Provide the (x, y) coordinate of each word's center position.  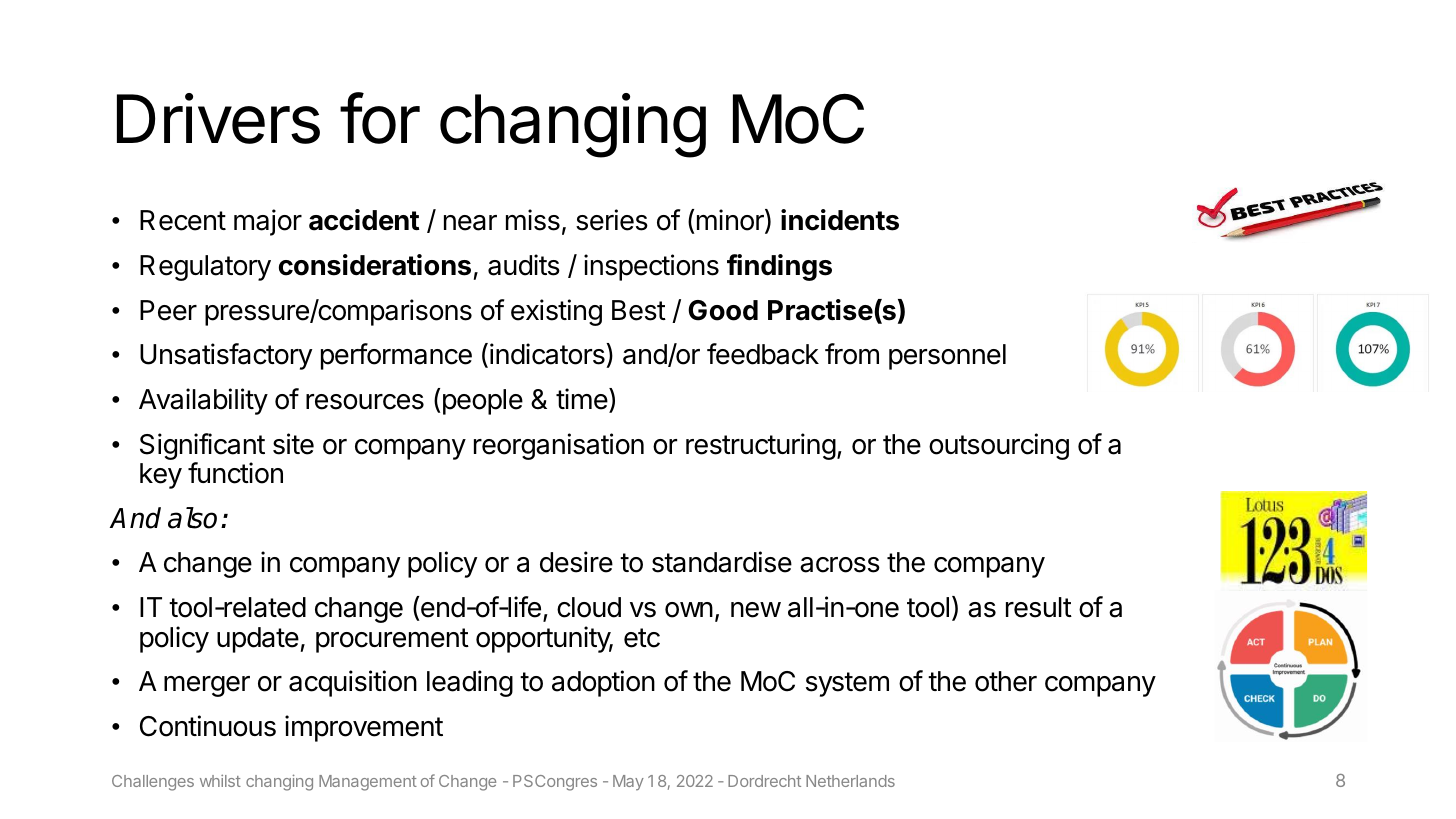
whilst (220, 780)
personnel (947, 357)
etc (642, 638)
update (258, 640)
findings (779, 267)
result (1039, 607)
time (583, 399)
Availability (203, 401)
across (840, 565)
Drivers (218, 118)
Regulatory (205, 268)
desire (576, 562)
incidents (840, 220)
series (612, 220)
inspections (651, 267)
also (192, 518)
